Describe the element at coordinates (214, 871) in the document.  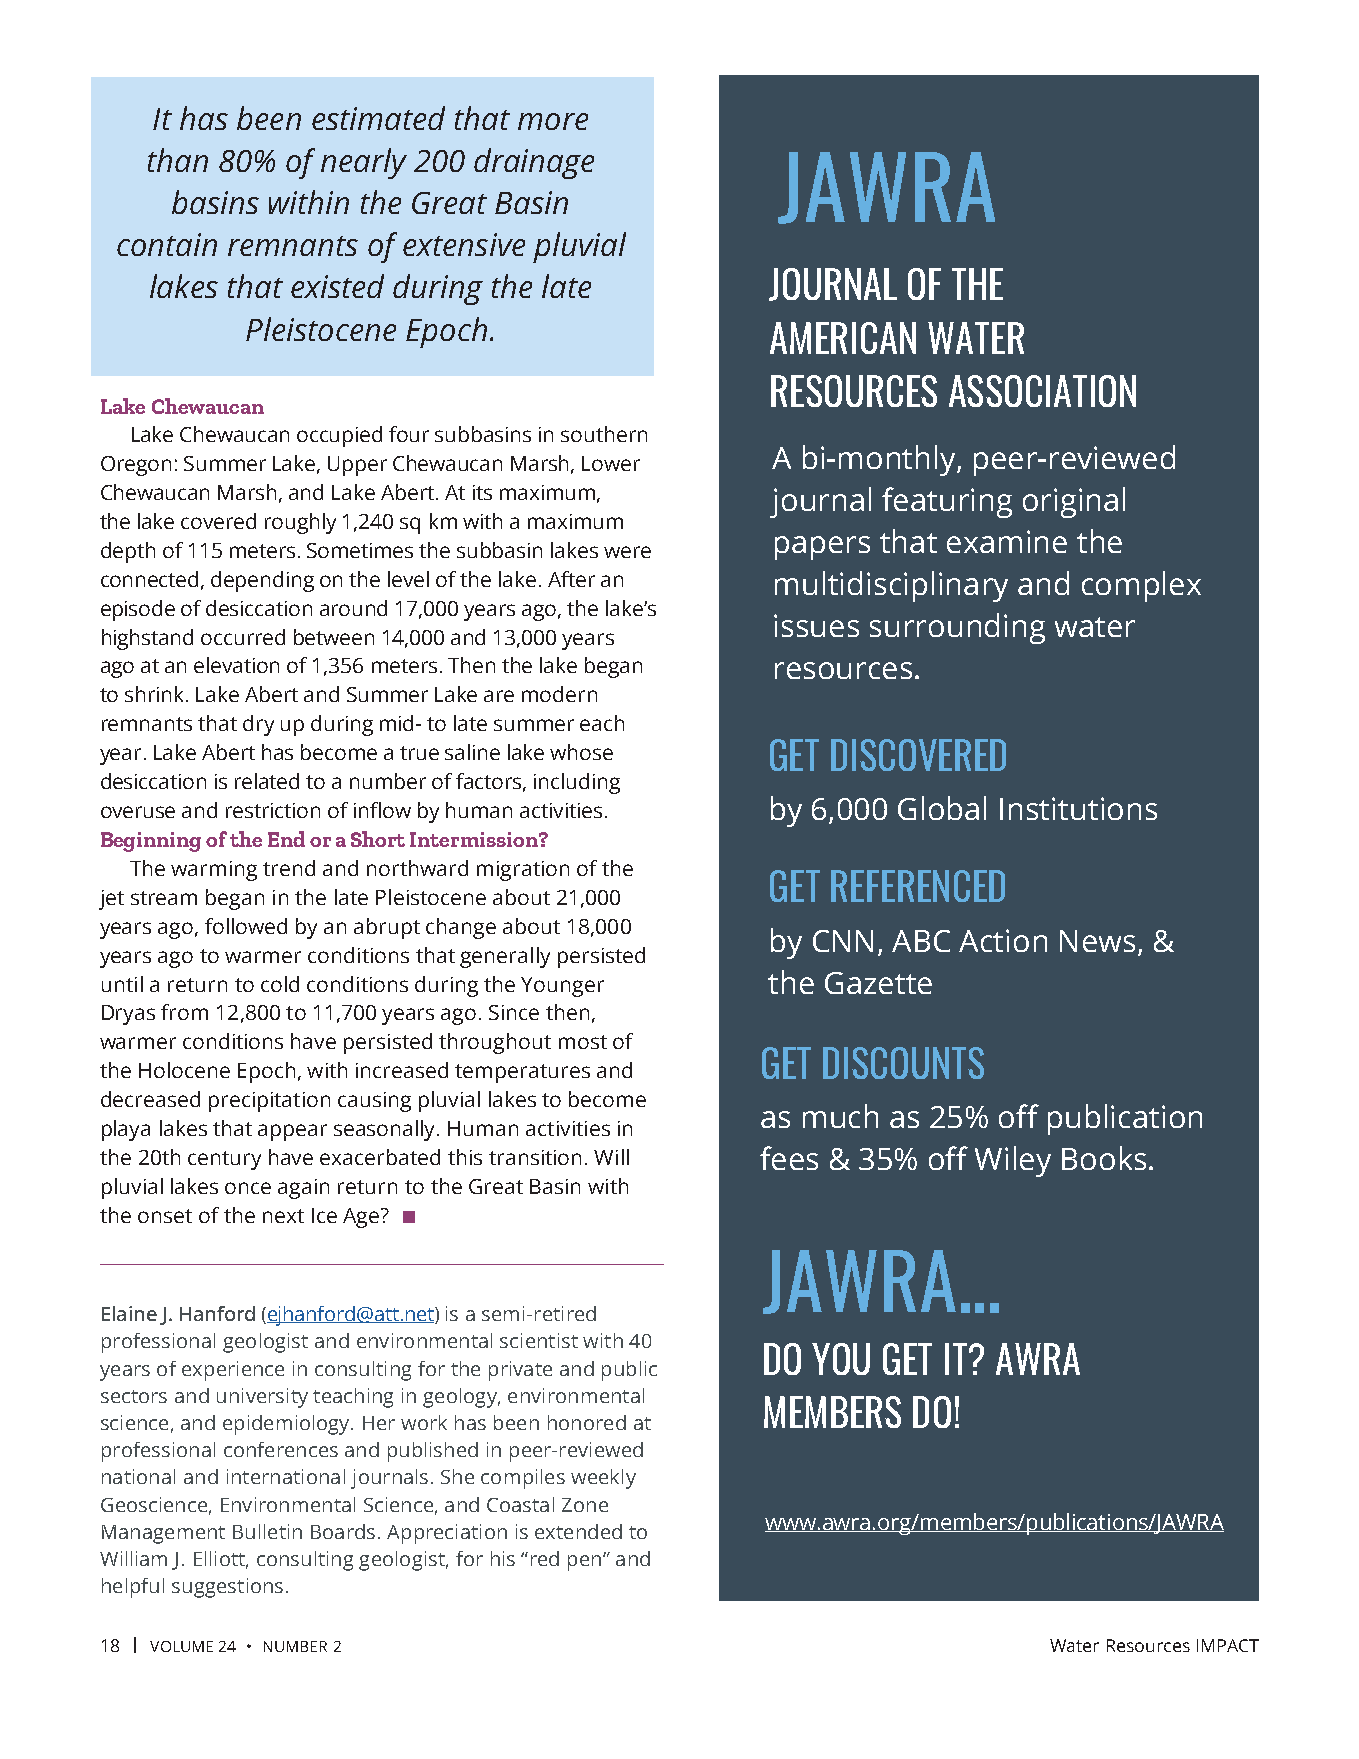
I see `warming` at that location.
